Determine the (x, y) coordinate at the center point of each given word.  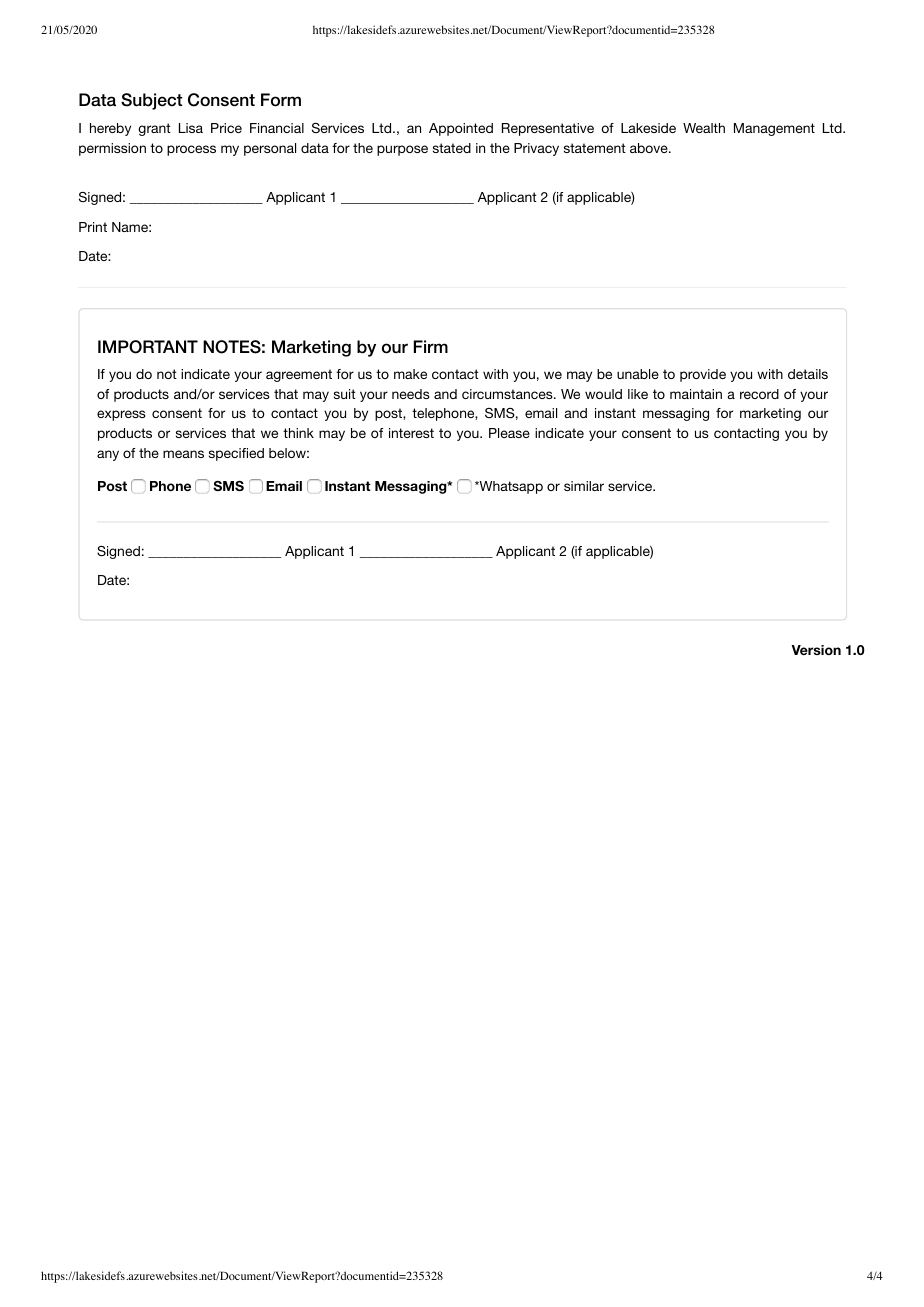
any (108, 455)
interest (411, 433)
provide (703, 375)
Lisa (191, 128)
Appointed (461, 129)
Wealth (704, 128)
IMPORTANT (148, 347)
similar (584, 486)
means (183, 454)
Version (816, 650)
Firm (431, 346)
